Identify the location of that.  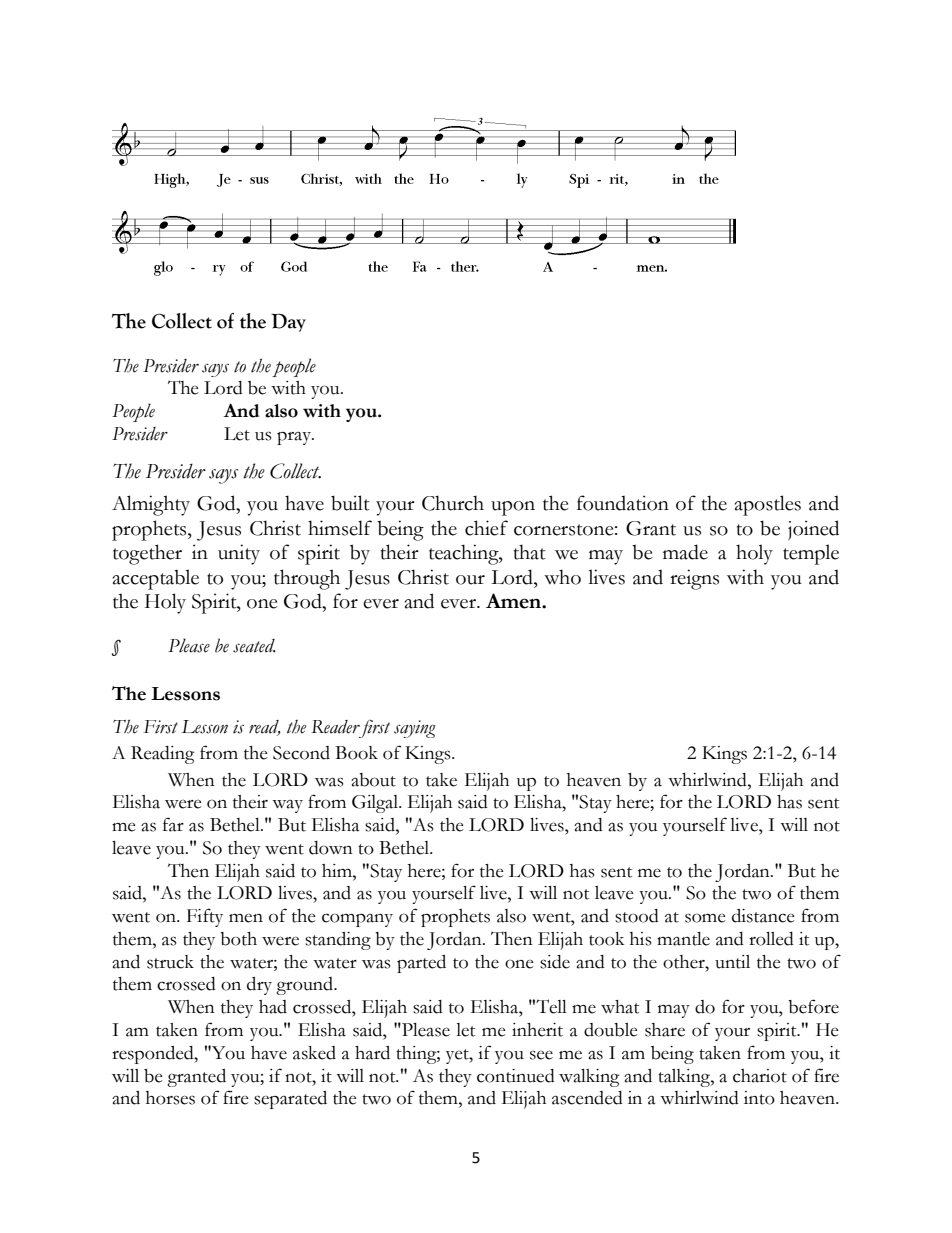
(530, 552).
